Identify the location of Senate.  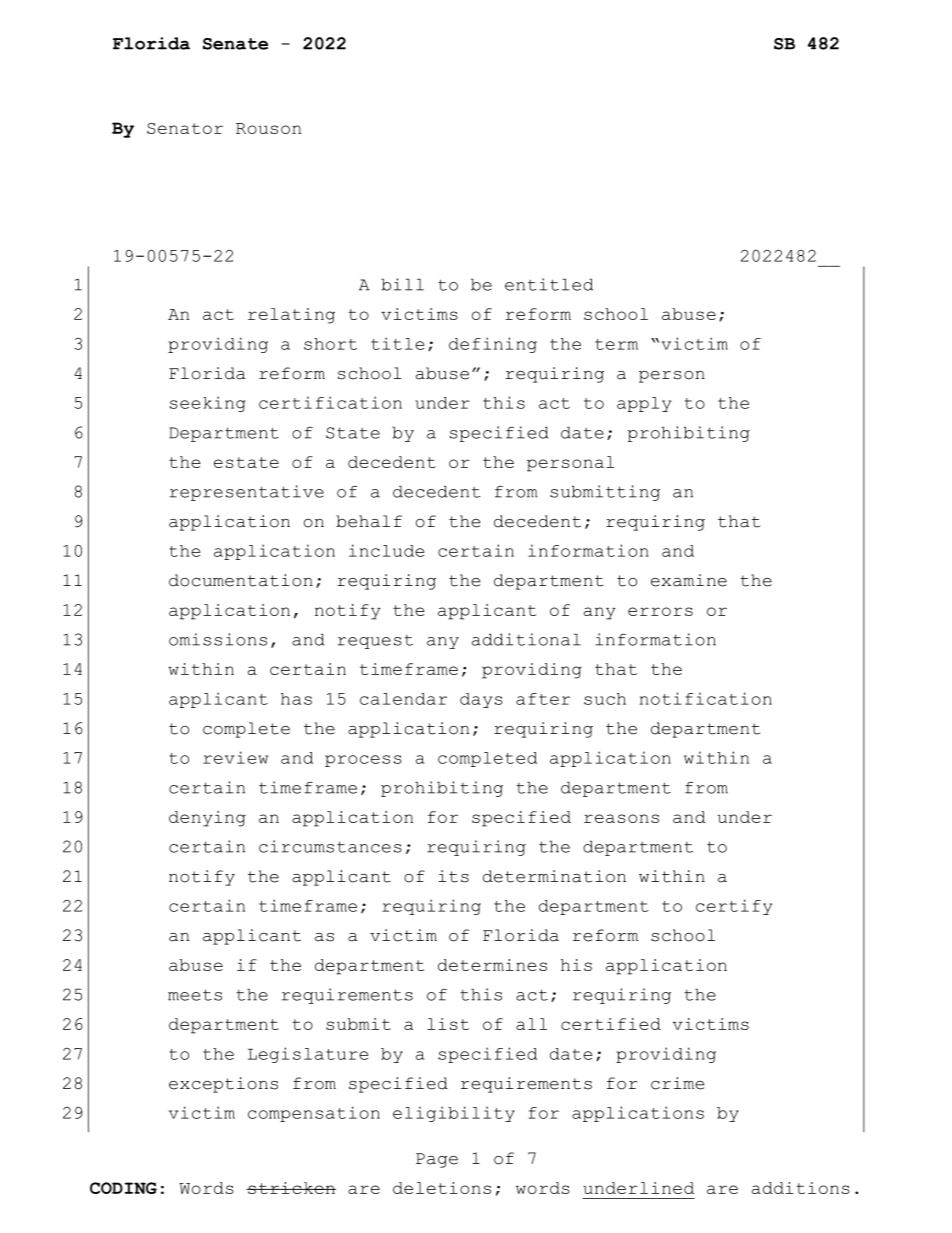
(235, 44).
